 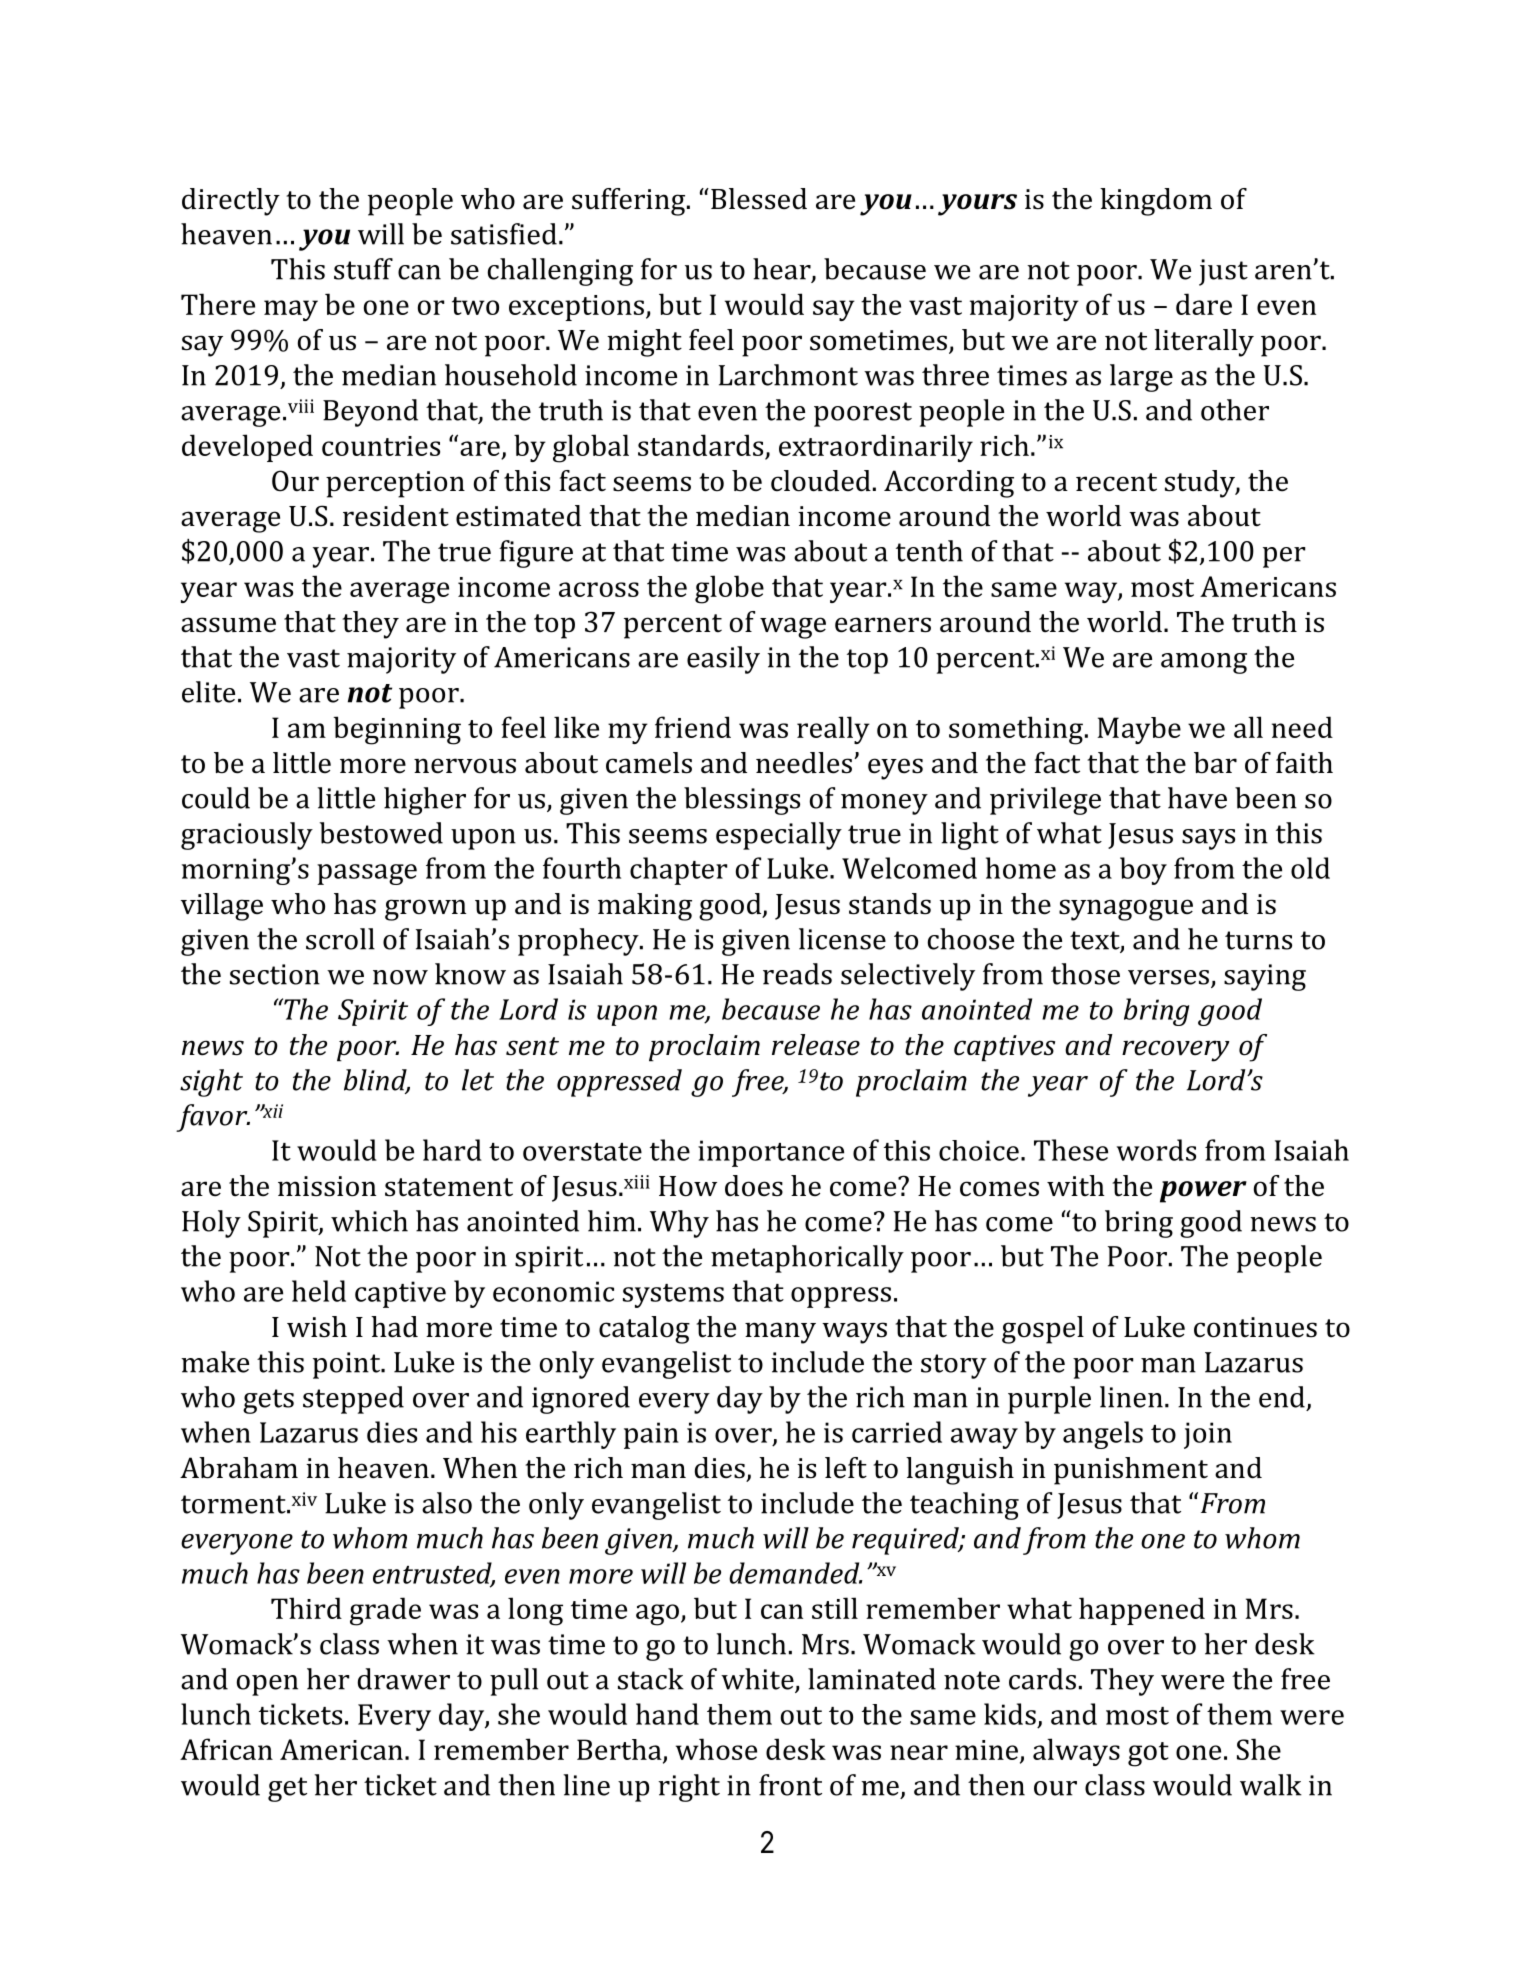 What do you see at coordinates (1168, 977) in the image?
I see `verses` at bounding box center [1168, 977].
